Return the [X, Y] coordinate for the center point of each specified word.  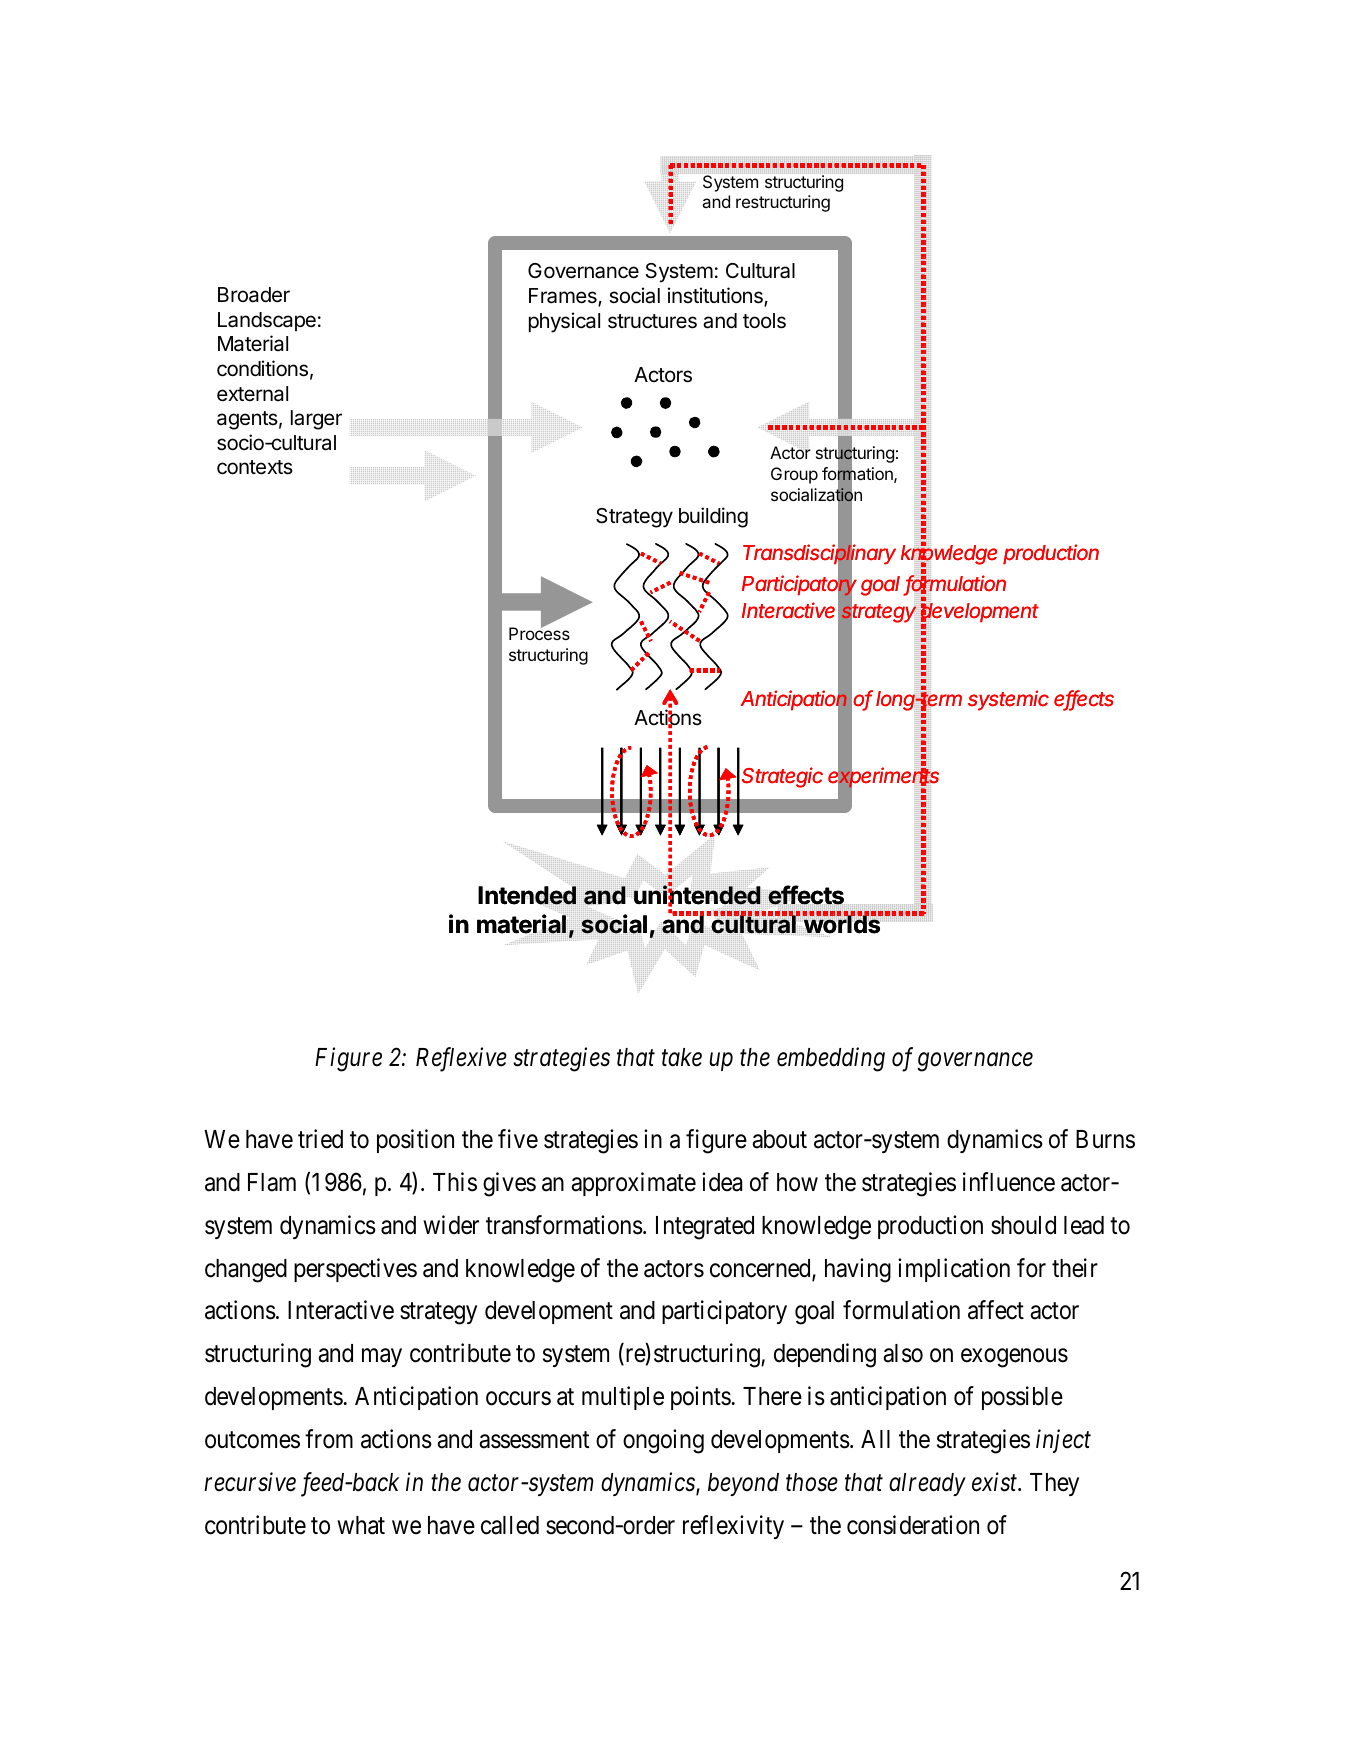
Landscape [267, 321]
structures [652, 321]
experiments [883, 779]
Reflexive [461, 1059]
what [361, 1525]
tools [764, 321]
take [682, 1057]
